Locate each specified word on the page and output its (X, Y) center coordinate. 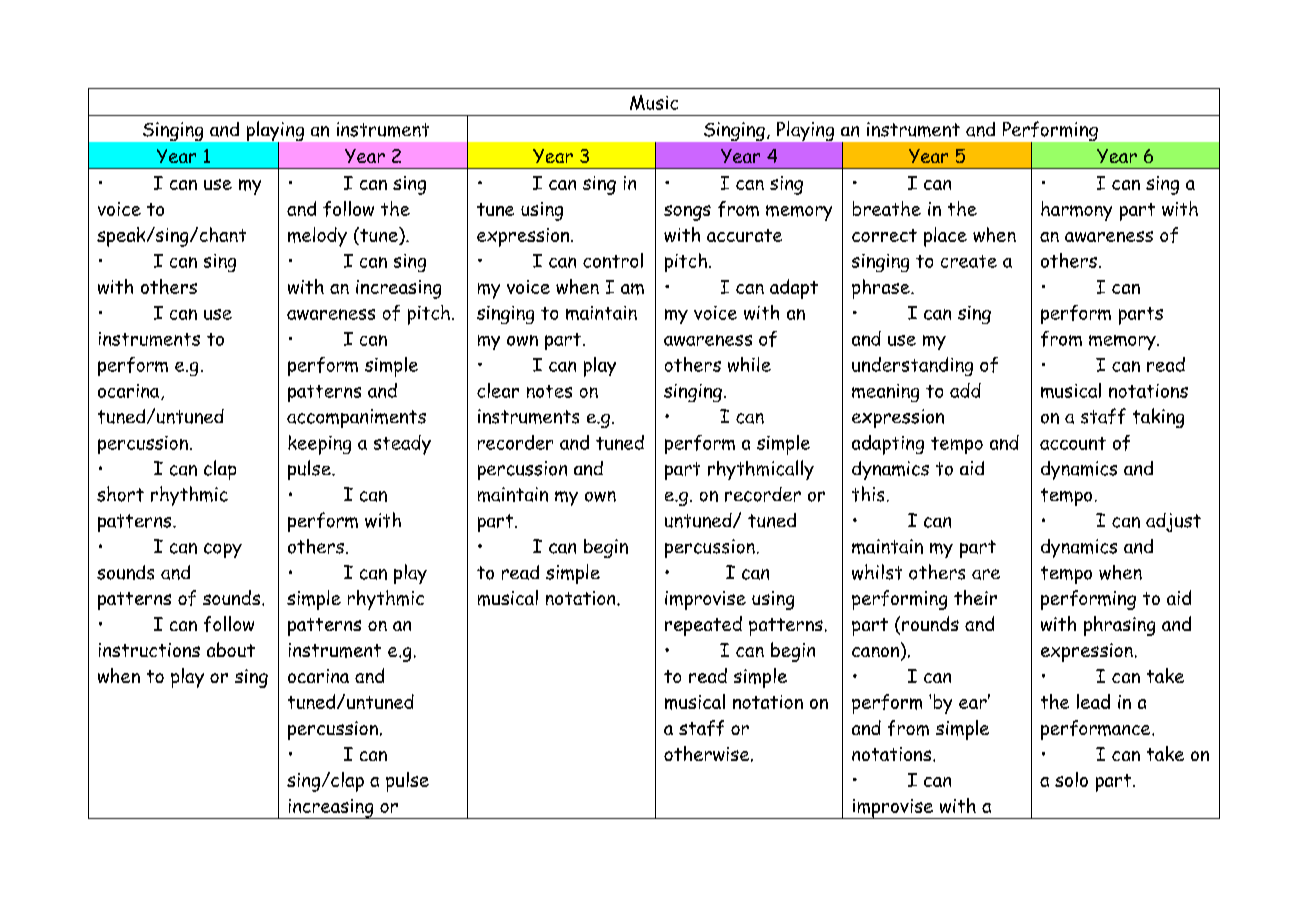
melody (317, 237)
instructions (149, 650)
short (120, 494)
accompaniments (356, 418)
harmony (1076, 211)
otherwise (708, 754)
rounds (930, 623)
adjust (1173, 522)
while (749, 364)
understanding (912, 366)
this (868, 494)
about (231, 649)
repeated (703, 626)
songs (687, 213)
